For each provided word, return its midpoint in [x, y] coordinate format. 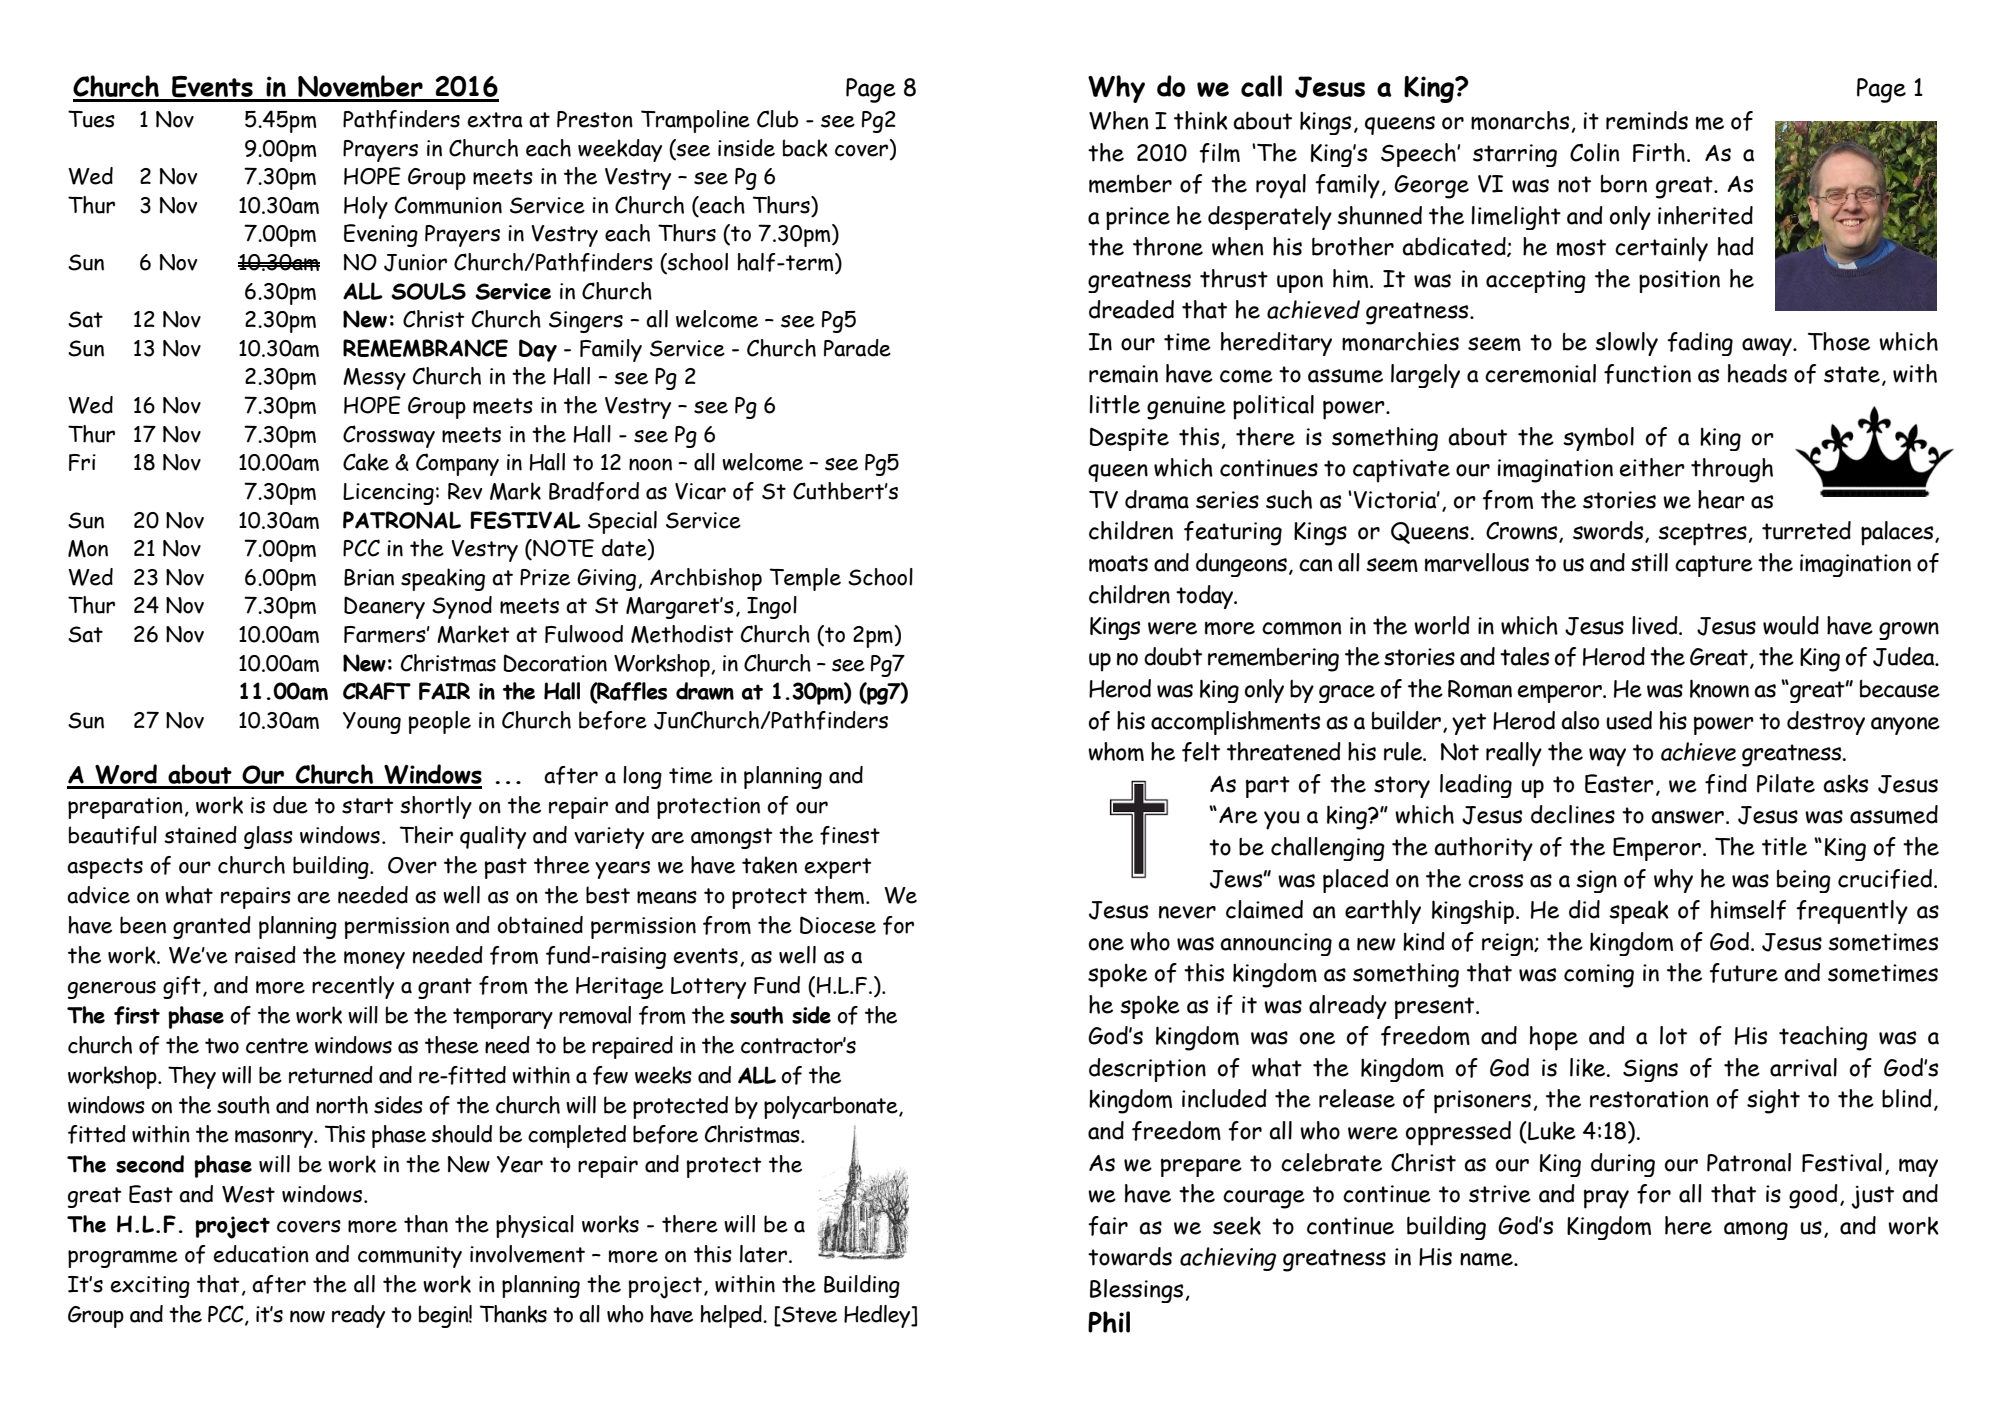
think [1201, 120]
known [1719, 688]
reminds [1647, 120]
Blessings [1136, 1291]
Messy [374, 379]
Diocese [838, 925]
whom [1116, 751]
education [261, 1254]
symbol [1598, 439]
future [1743, 973]
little [1114, 404]
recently [353, 987]
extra [495, 120]
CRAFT [377, 691]
